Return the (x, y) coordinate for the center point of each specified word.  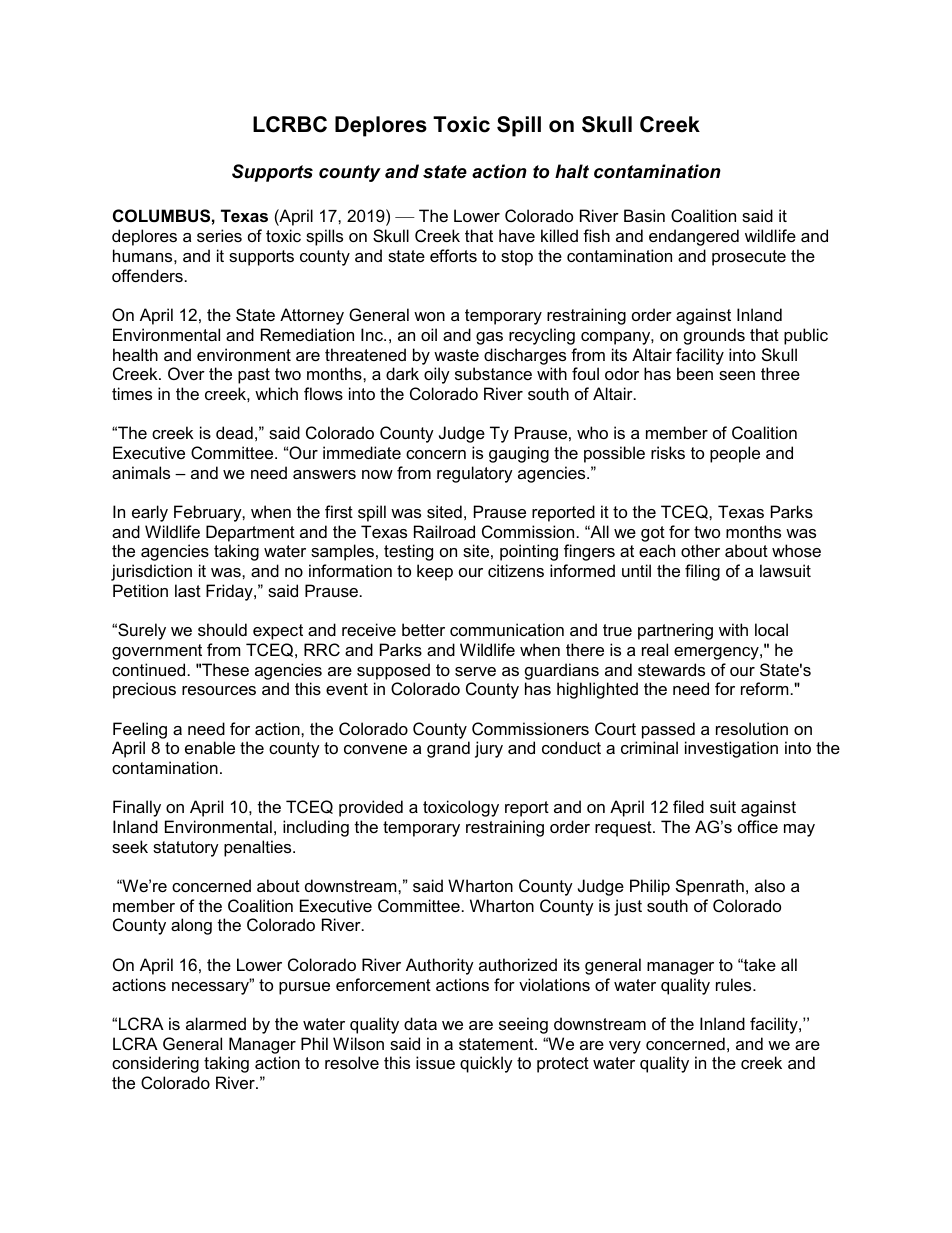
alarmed (216, 1023)
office (758, 826)
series (219, 235)
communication (507, 629)
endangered (694, 237)
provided (371, 808)
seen (737, 375)
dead (234, 432)
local (771, 629)
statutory (186, 849)
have (517, 235)
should (222, 629)
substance (493, 373)
